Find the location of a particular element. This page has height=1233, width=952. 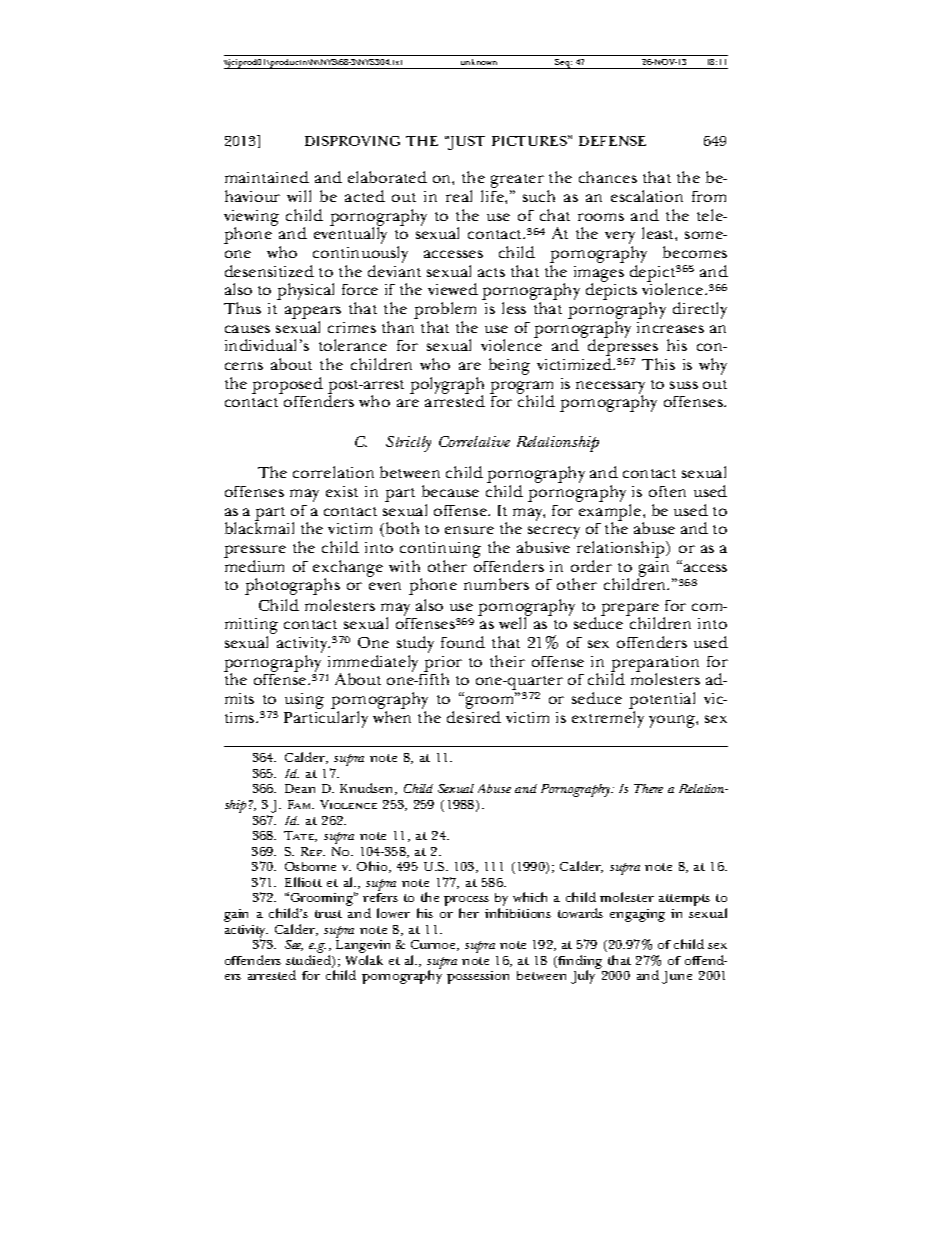

JUST is located at coordinates (465, 143).
